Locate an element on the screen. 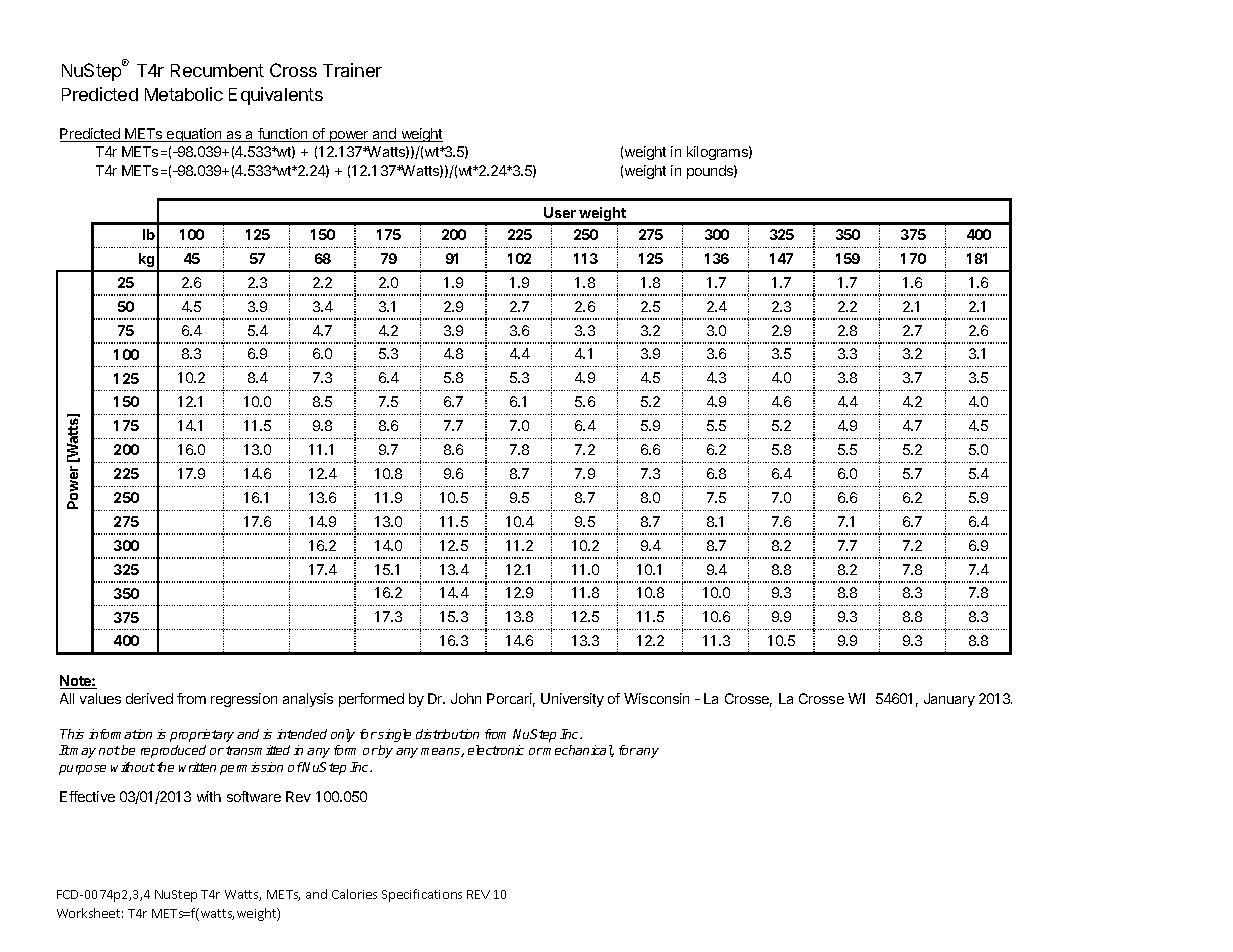 The height and width of the screenshot is (952, 1233). Metabolic is located at coordinates (184, 94).
